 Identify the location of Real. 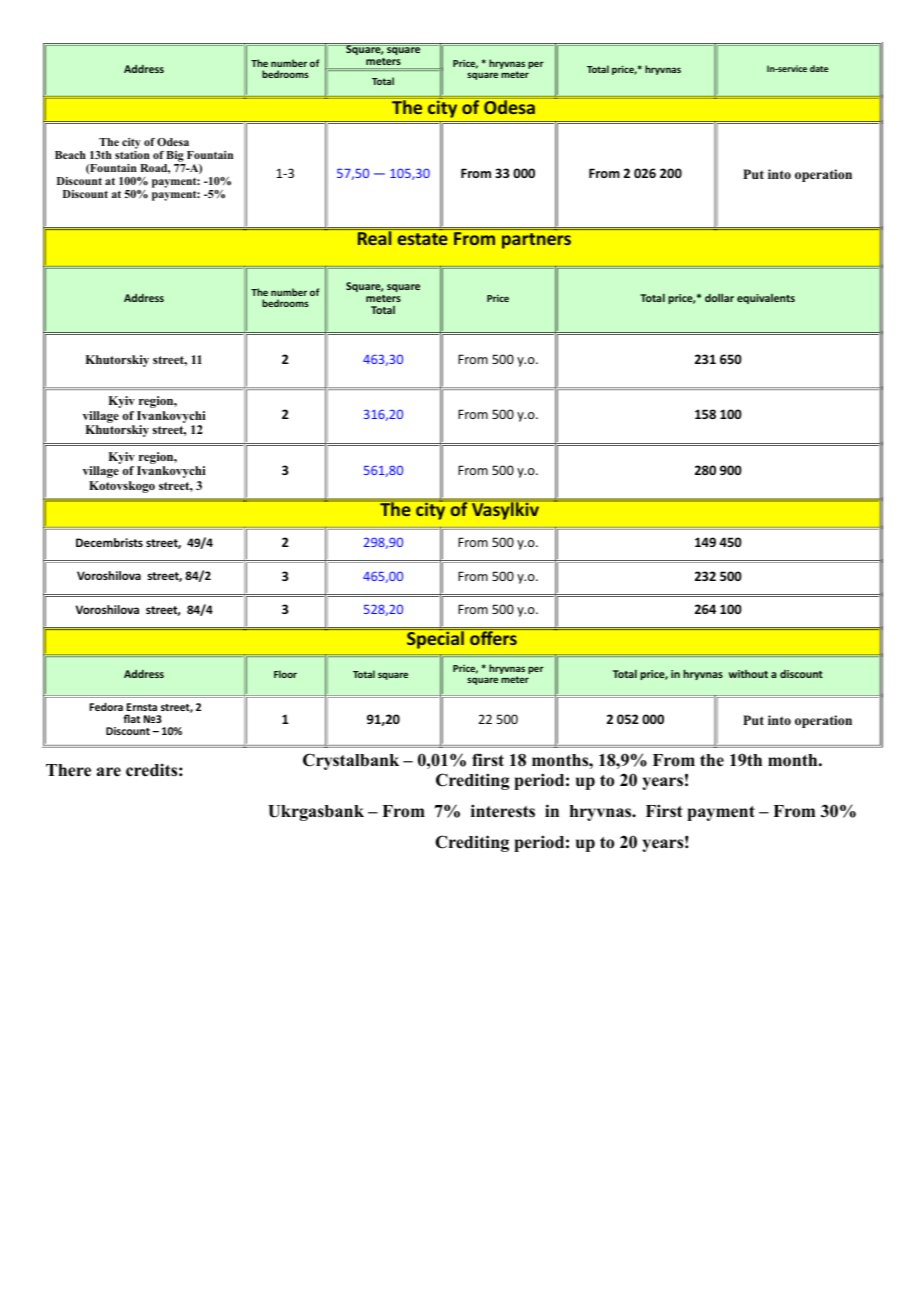
(374, 237).
